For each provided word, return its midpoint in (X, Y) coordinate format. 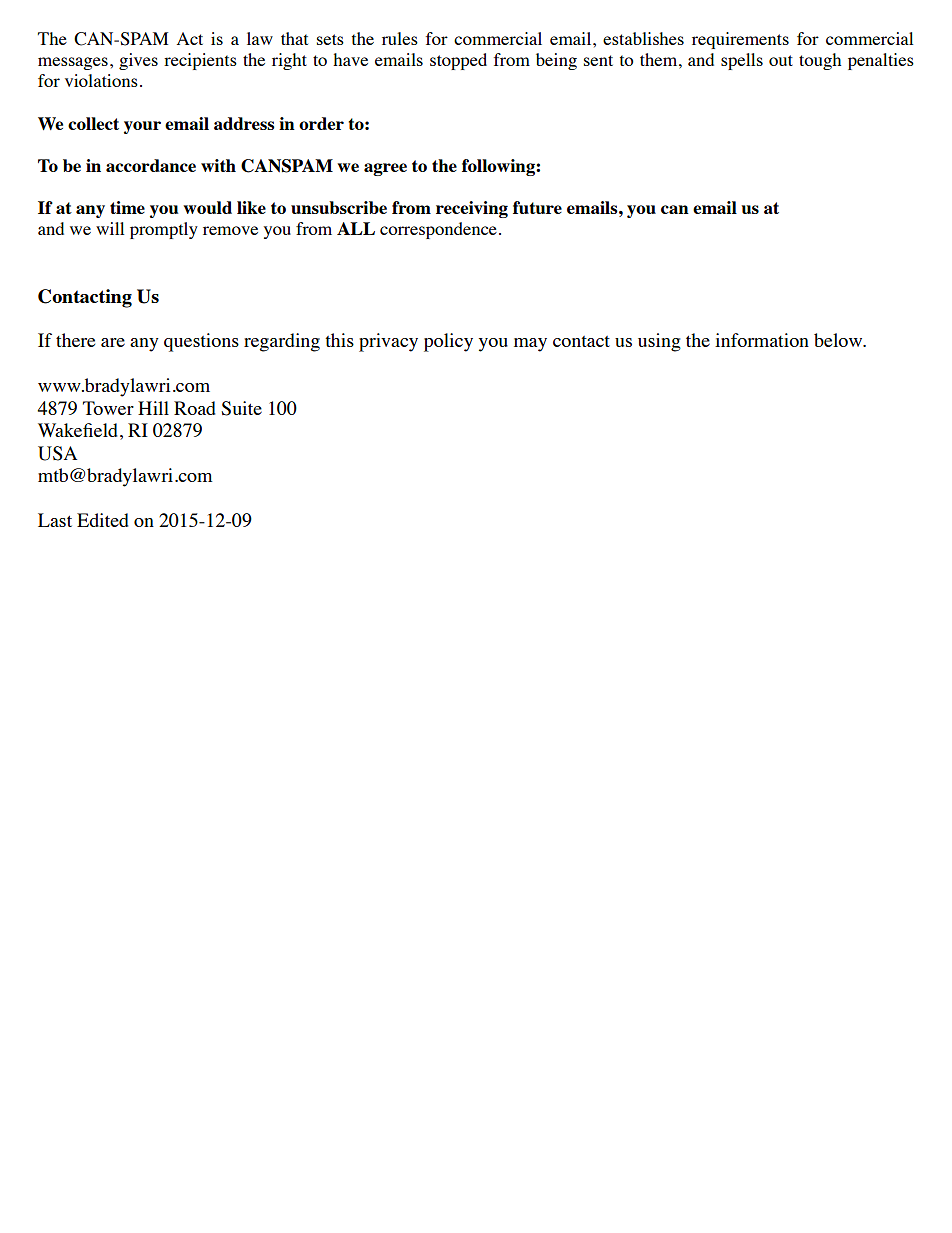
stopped (458, 61)
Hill (153, 408)
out (781, 60)
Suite (241, 408)
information (762, 340)
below (839, 340)
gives (138, 61)
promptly (164, 230)
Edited (103, 520)
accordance (151, 165)
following (499, 167)
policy (448, 342)
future (537, 207)
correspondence (438, 230)
